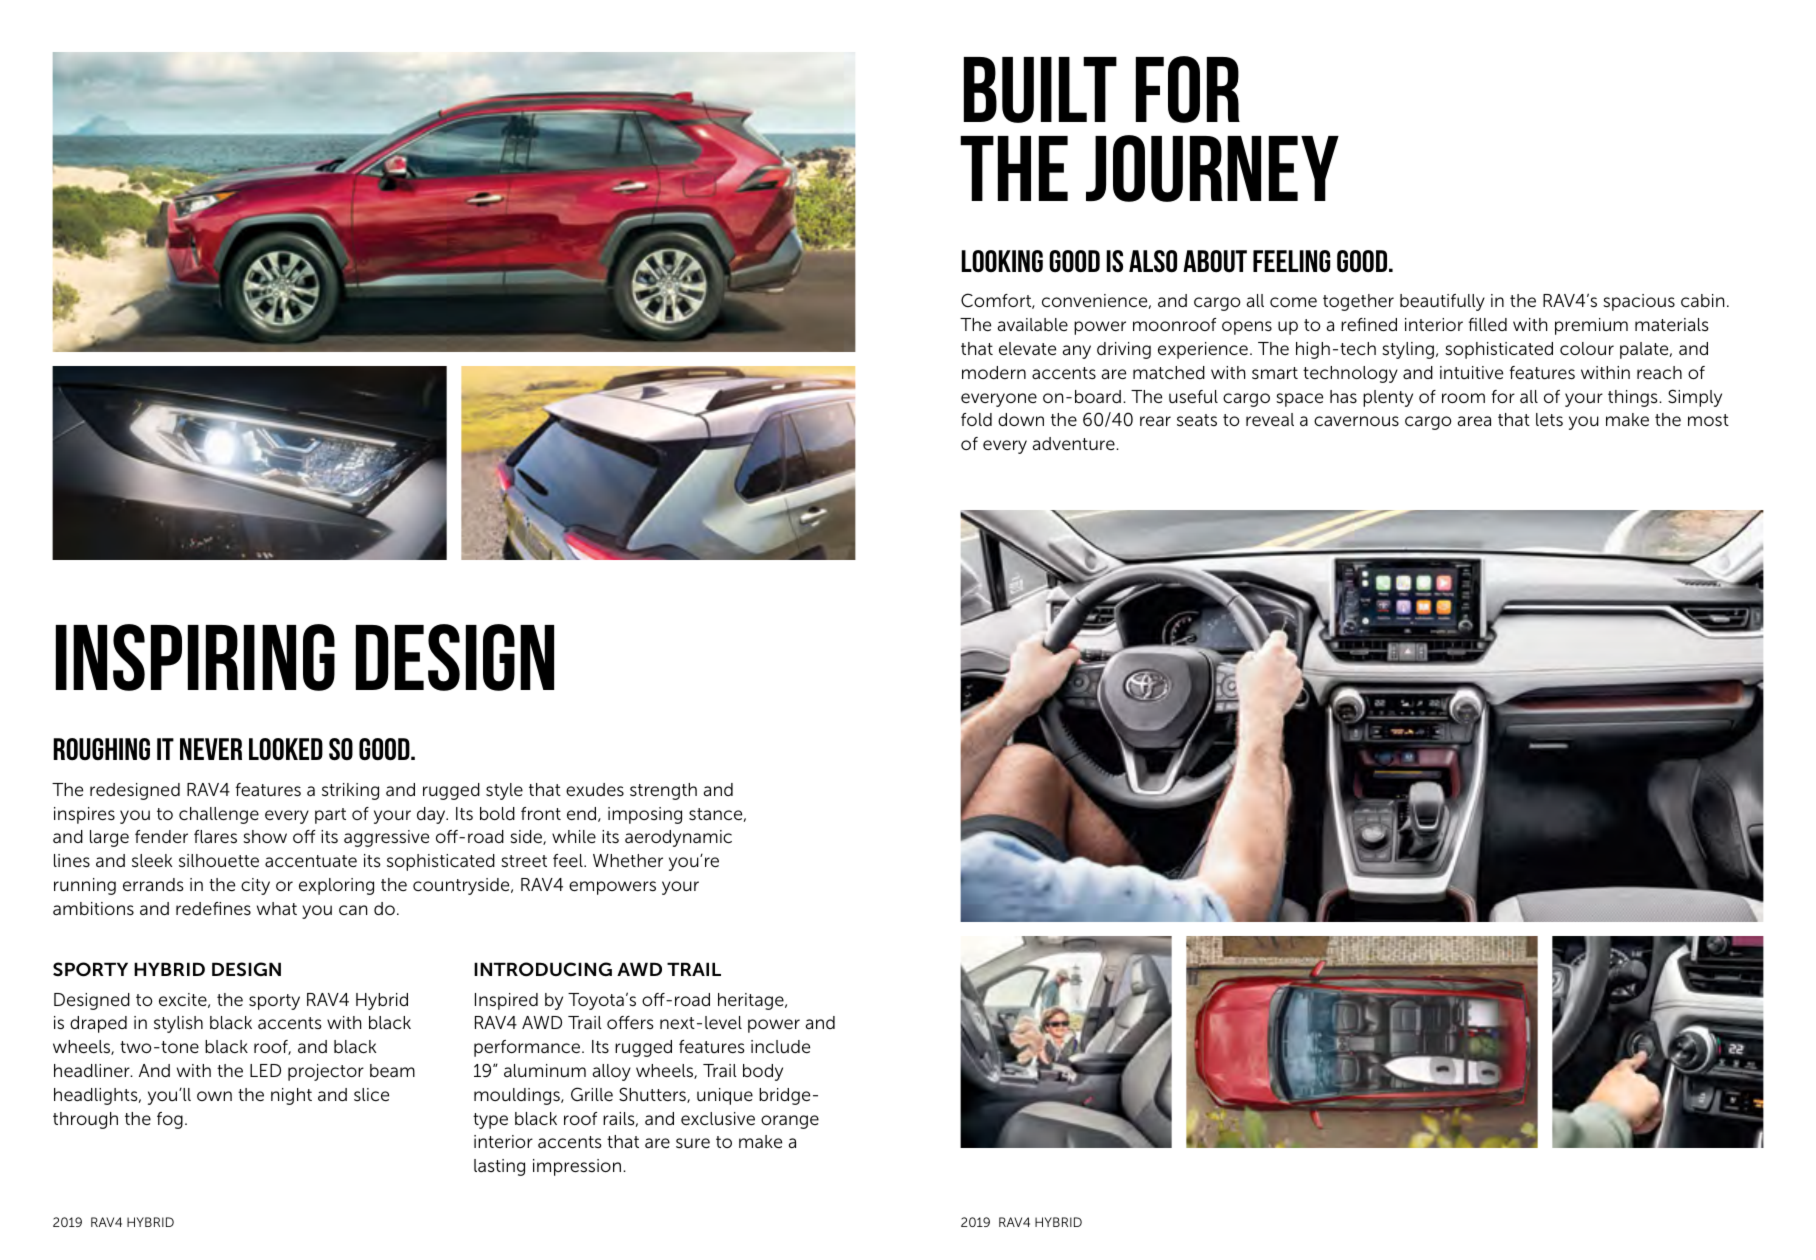 This screenshot has width=1816, height=1260. What do you see at coordinates (170, 1120) in the screenshot?
I see `fog` at bounding box center [170, 1120].
